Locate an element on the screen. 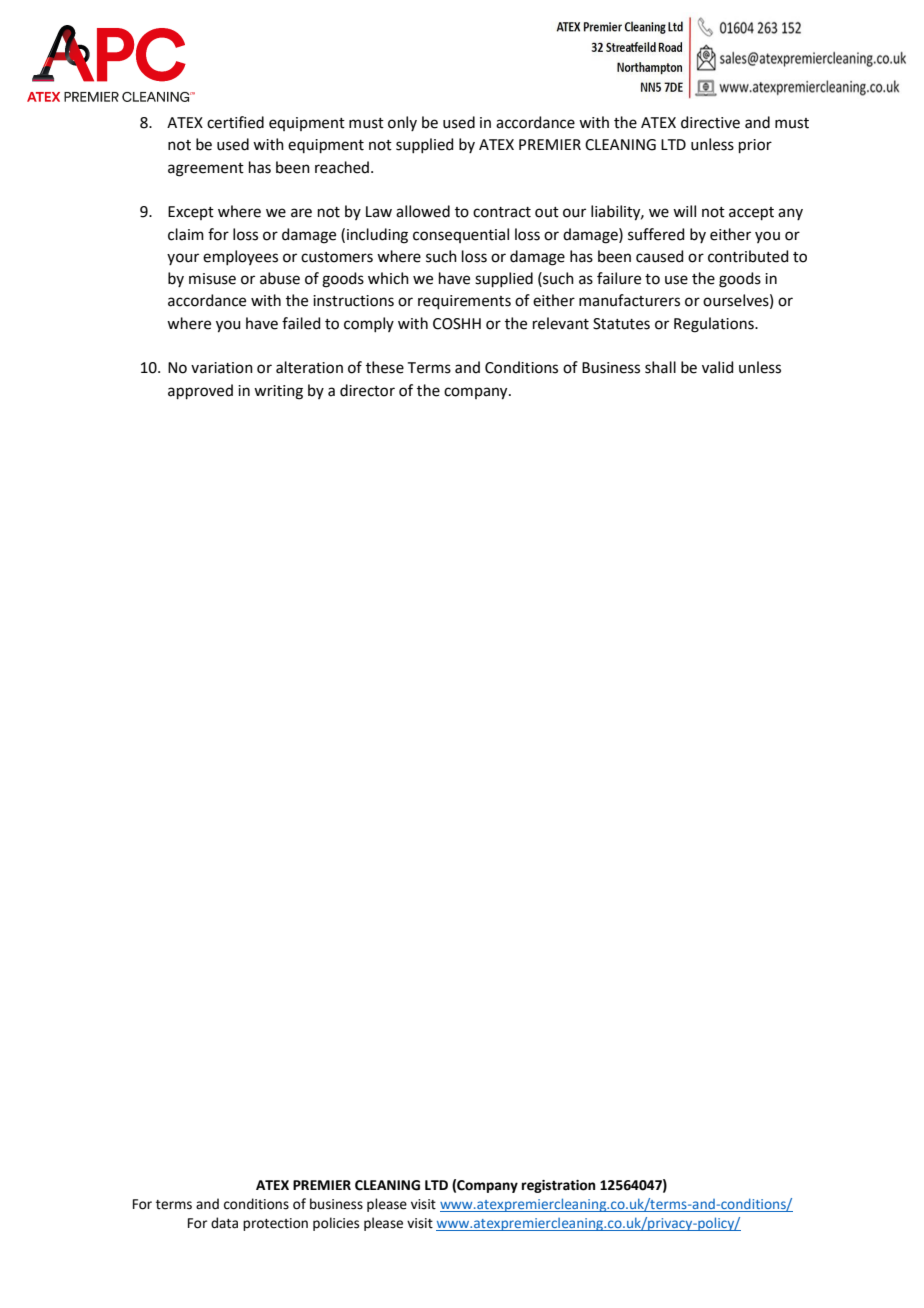  contract is located at coordinates (502, 212).
